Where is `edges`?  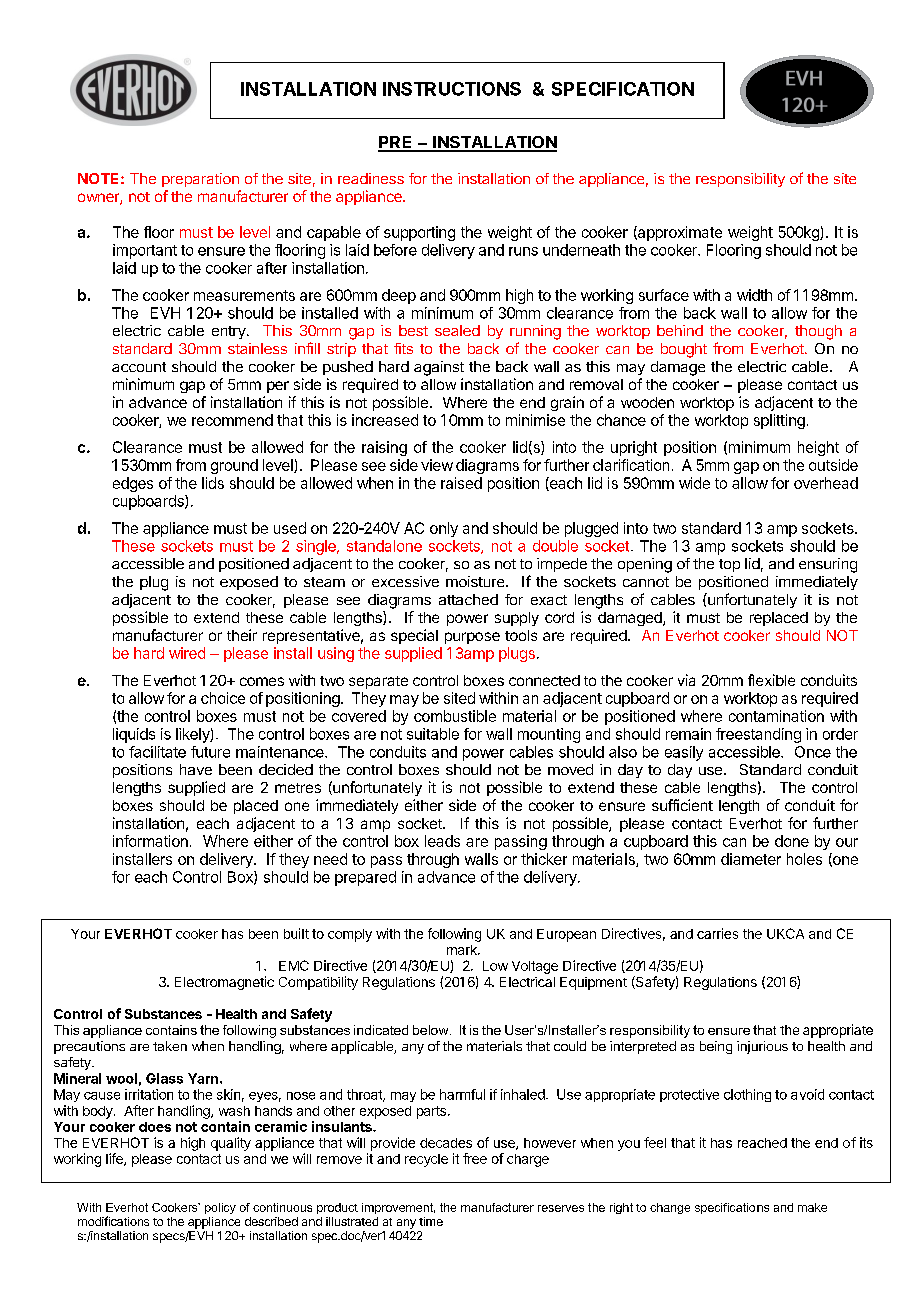
edges is located at coordinates (133, 484).
